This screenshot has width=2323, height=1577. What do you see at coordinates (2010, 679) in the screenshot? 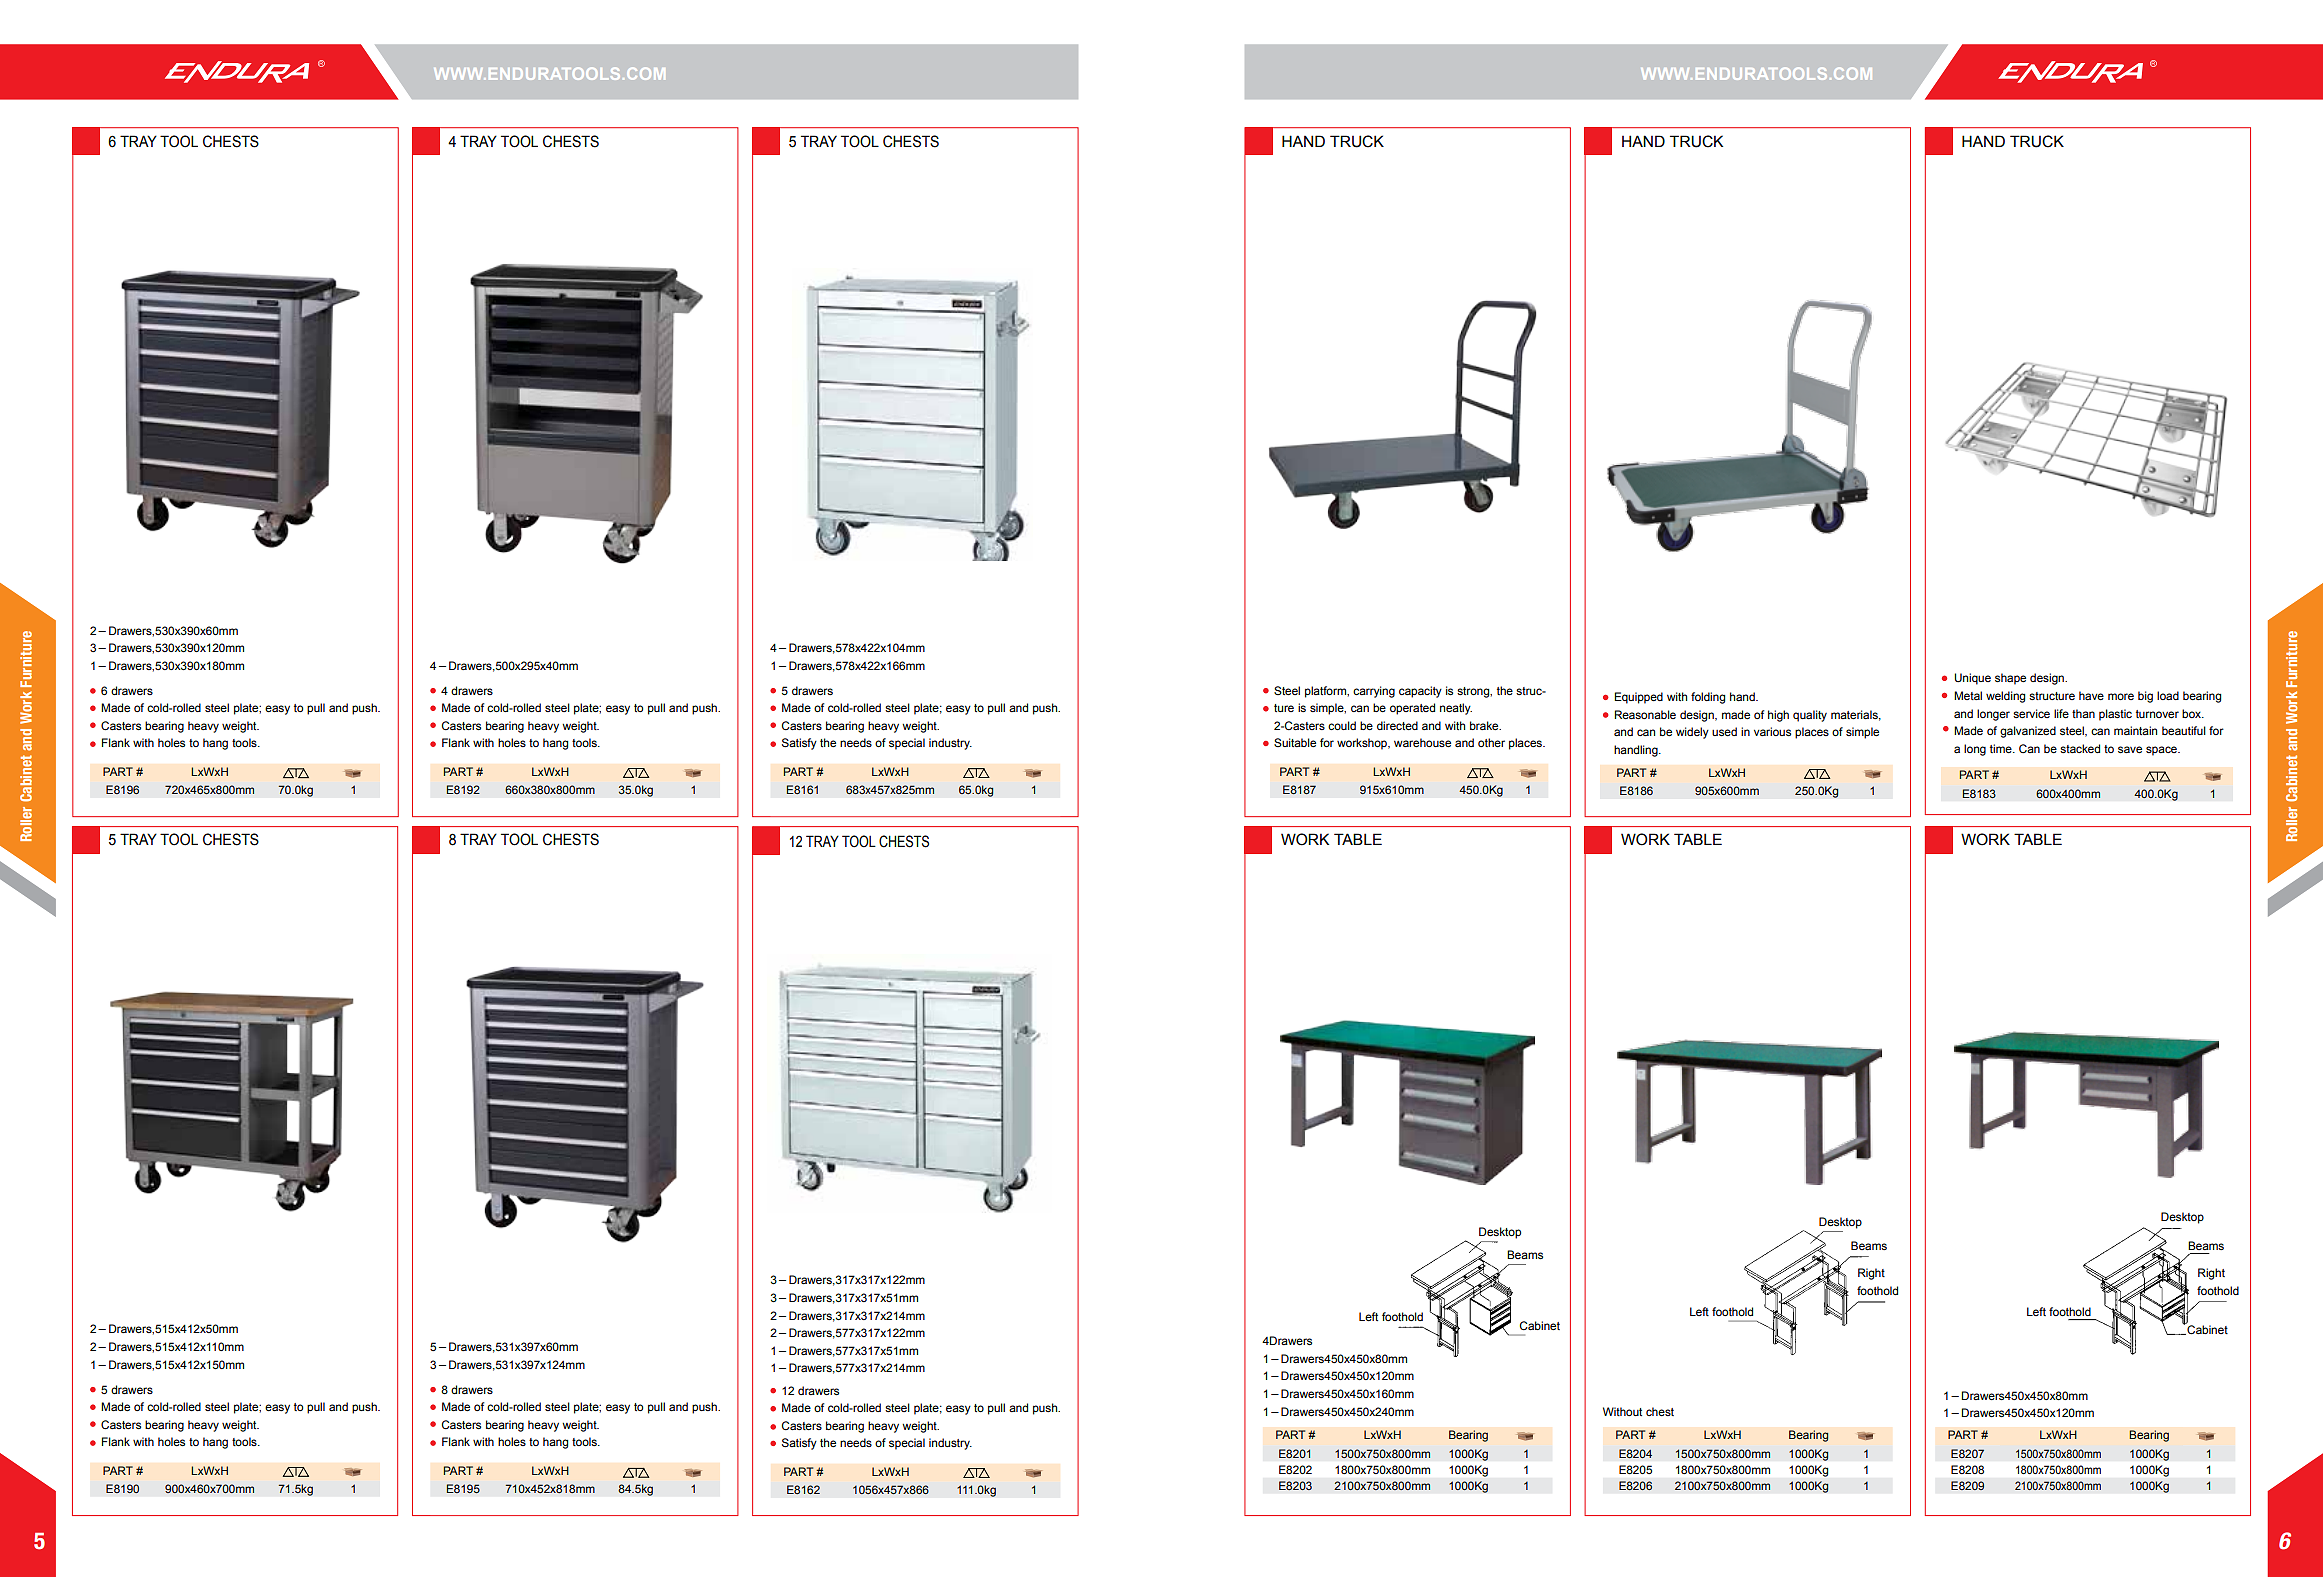
I see `shape` at bounding box center [2010, 679].
